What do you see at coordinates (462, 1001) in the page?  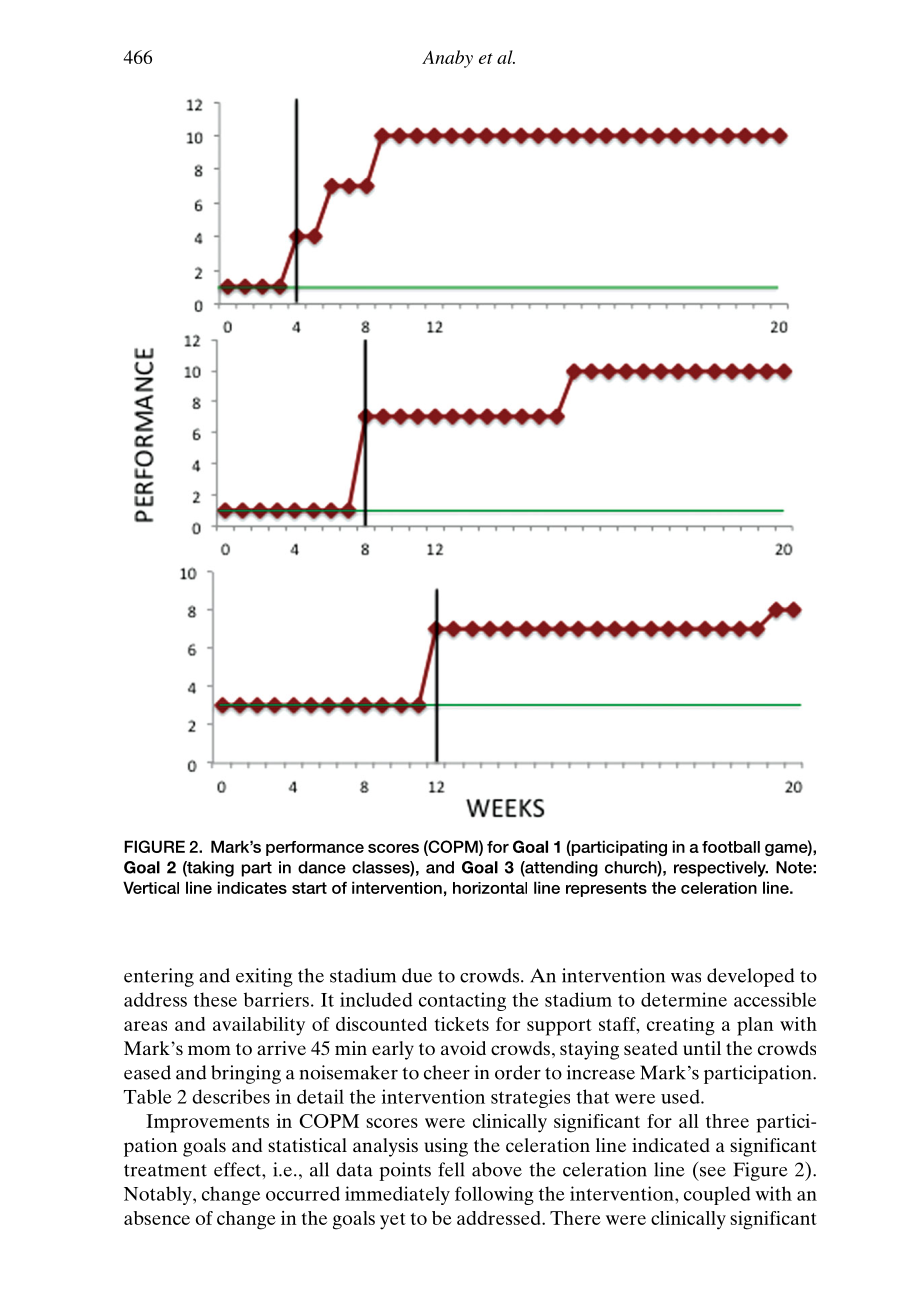 I see `contacting` at bounding box center [462, 1001].
